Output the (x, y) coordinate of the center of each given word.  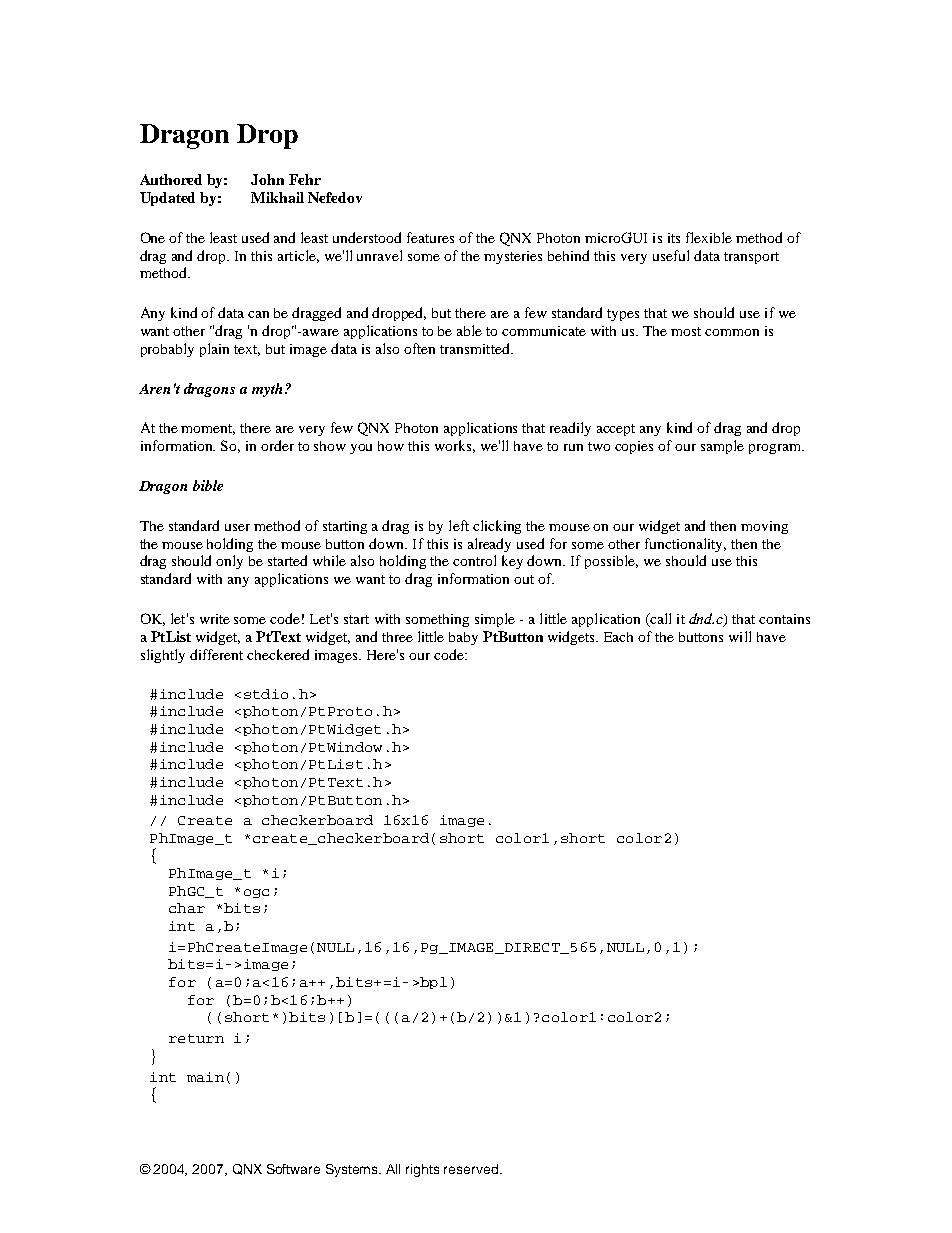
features (430, 237)
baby (463, 638)
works (455, 446)
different (216, 654)
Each (618, 637)
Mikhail (277, 197)
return (196, 1038)
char (187, 908)
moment (208, 429)
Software (293, 1169)
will (740, 636)
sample (722, 447)
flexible (709, 237)
